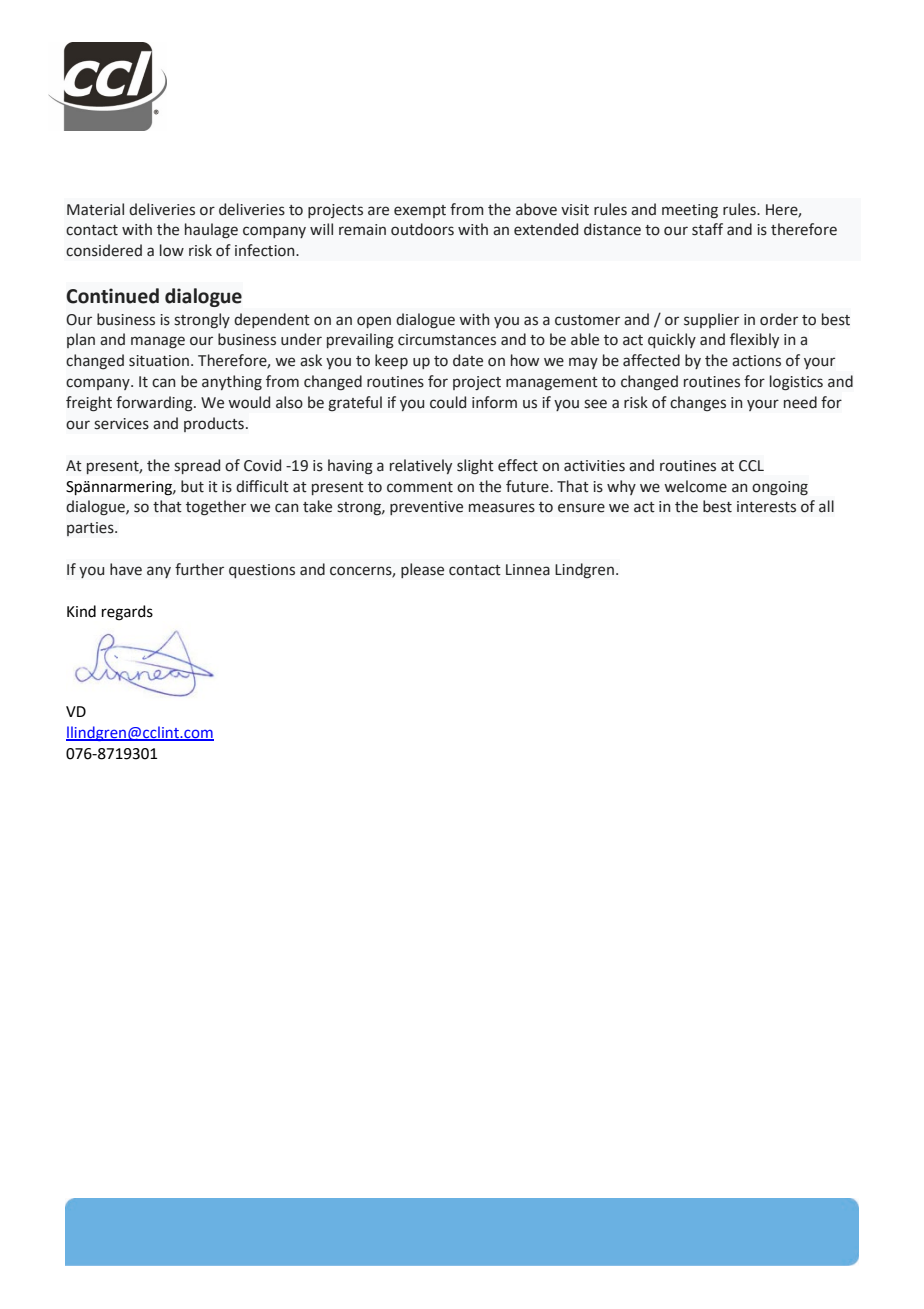  Describe the element at coordinates (528, 570) in the document. I see `Linnea` at that location.
